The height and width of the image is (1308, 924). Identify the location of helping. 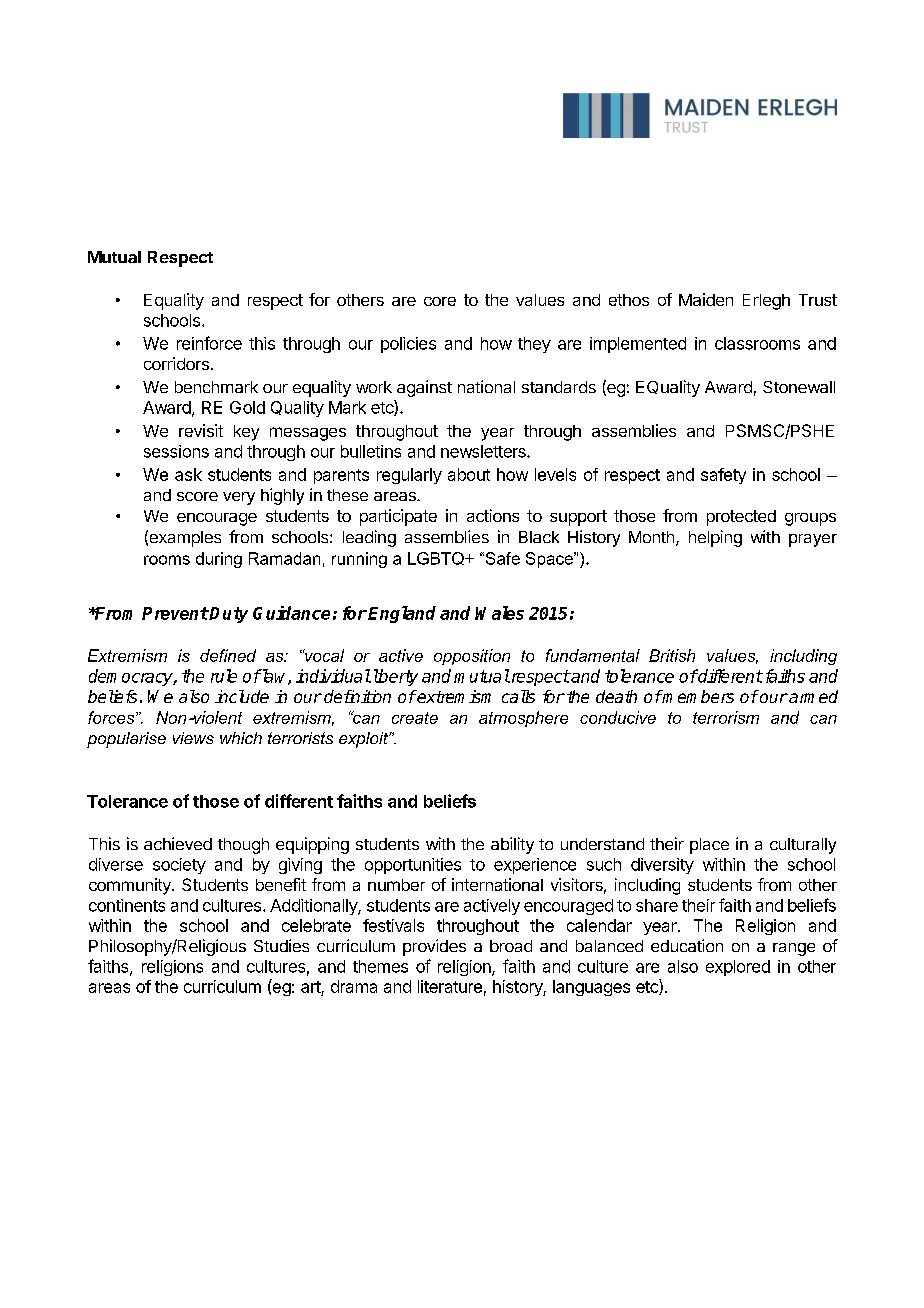
(715, 538).
